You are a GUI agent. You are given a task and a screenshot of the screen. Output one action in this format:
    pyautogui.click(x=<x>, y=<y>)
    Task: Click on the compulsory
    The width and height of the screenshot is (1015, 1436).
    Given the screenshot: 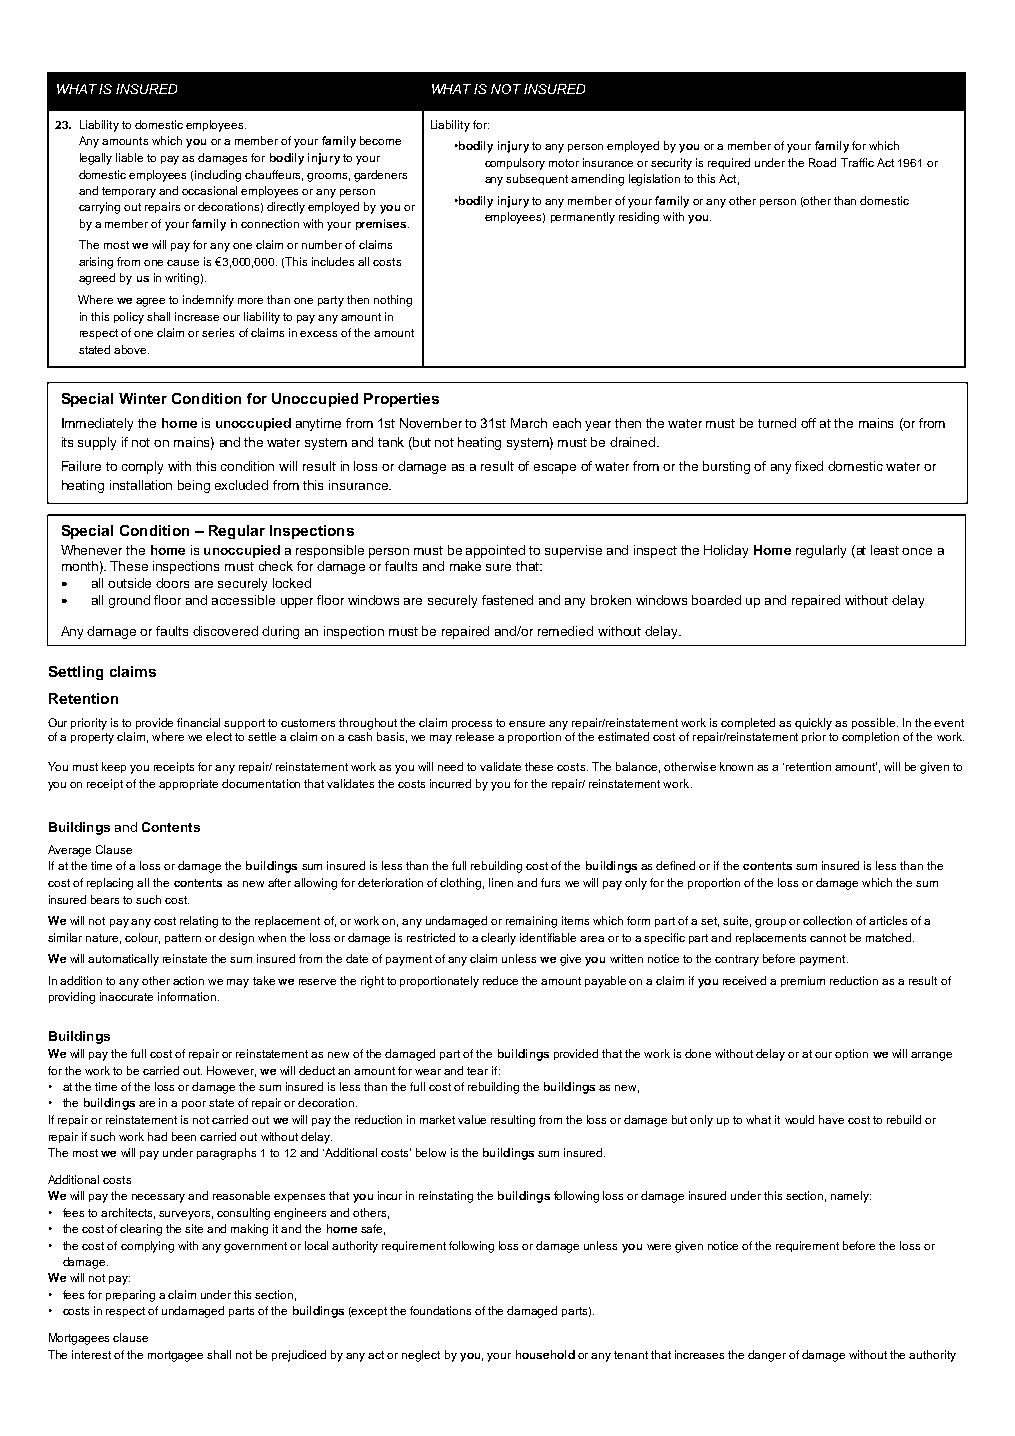 What is the action you would take?
    pyautogui.click(x=515, y=164)
